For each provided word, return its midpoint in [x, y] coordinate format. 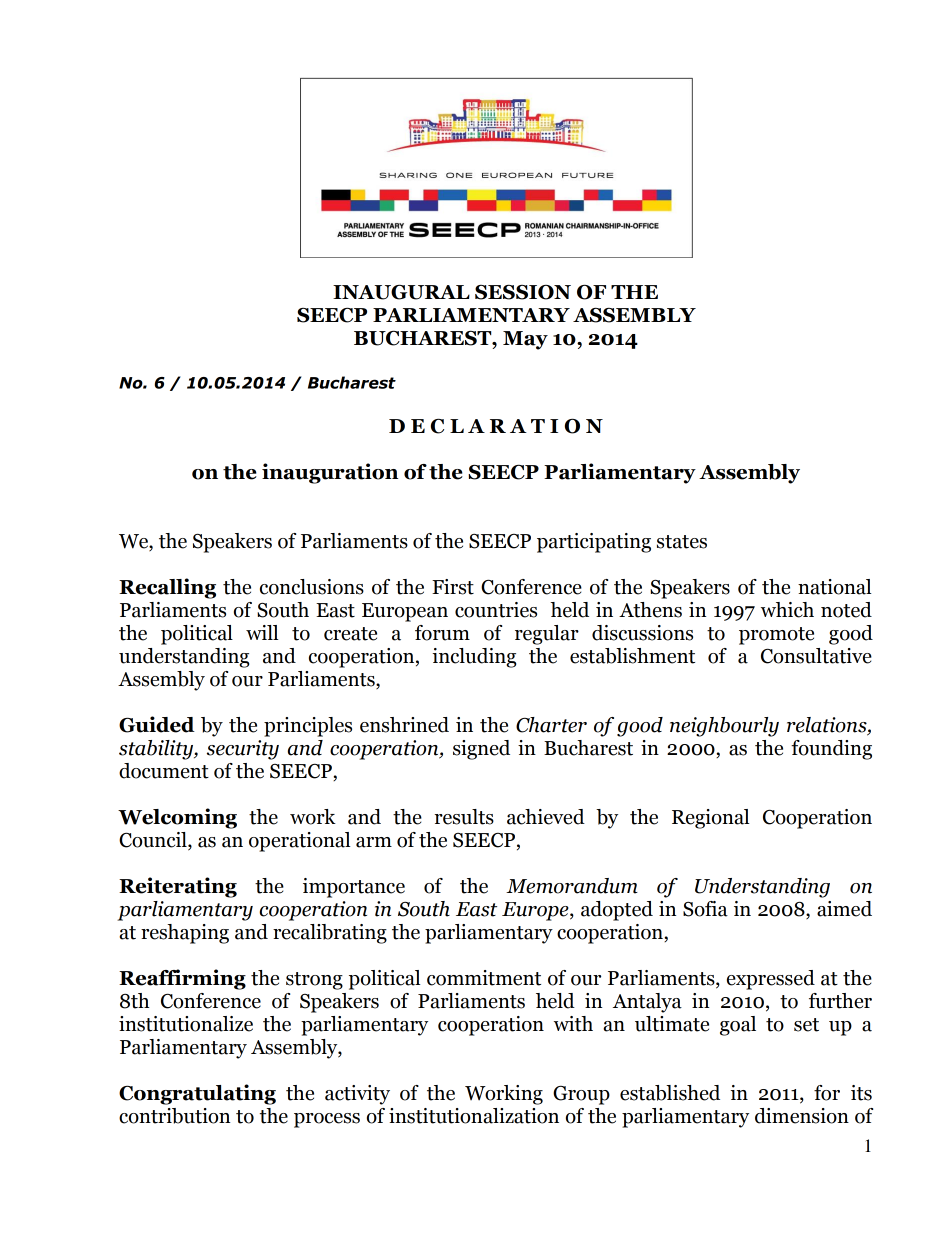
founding [831, 750]
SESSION [523, 292]
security [243, 750]
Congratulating [197, 1094]
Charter [551, 725]
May [525, 340]
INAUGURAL [401, 292]
